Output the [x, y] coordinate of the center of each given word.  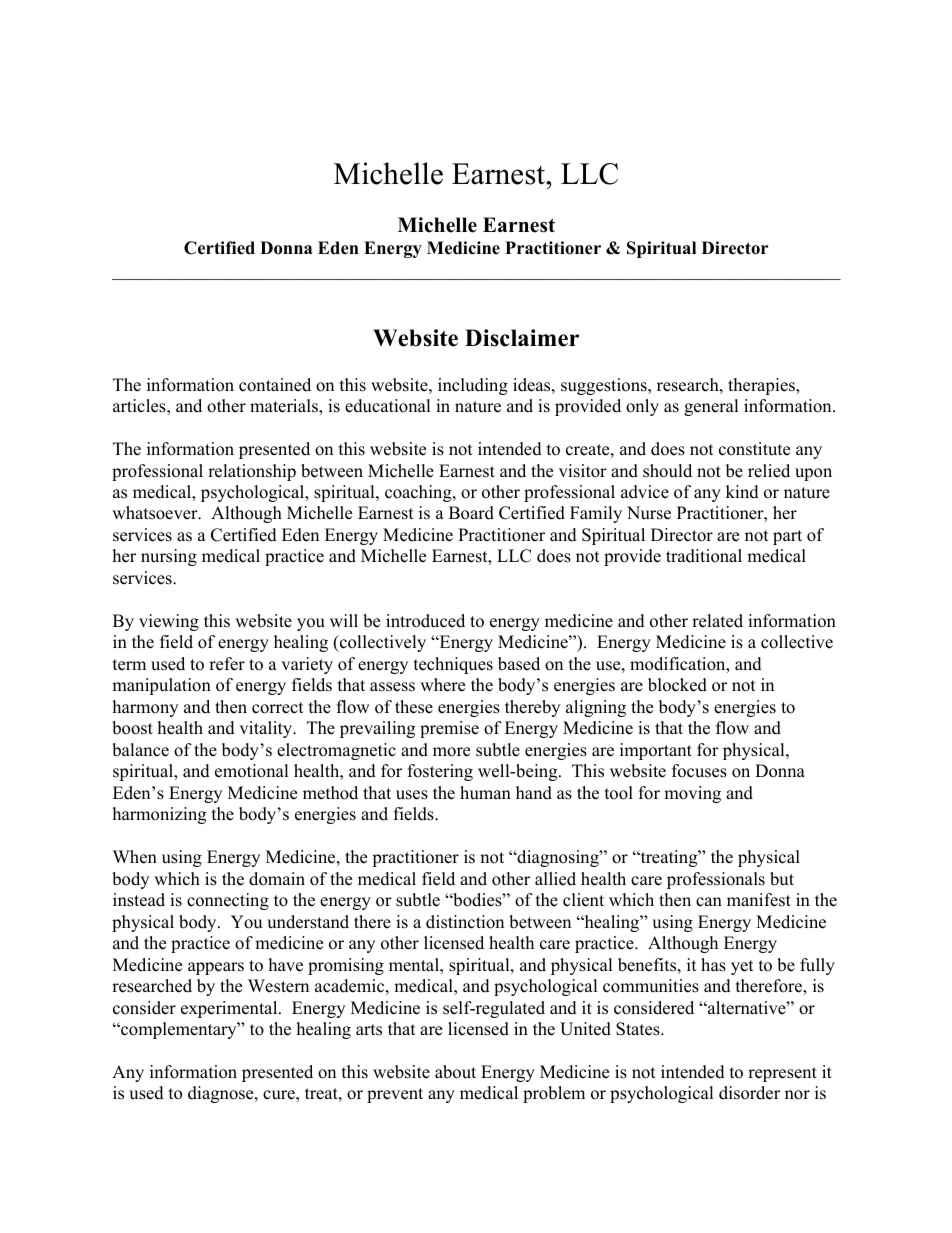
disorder [749, 1093]
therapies [762, 386]
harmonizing [159, 815]
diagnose [222, 1094]
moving [692, 794]
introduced [425, 621]
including [473, 386]
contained [275, 385]
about [455, 1072]
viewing [169, 622]
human [485, 793]
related [717, 621]
